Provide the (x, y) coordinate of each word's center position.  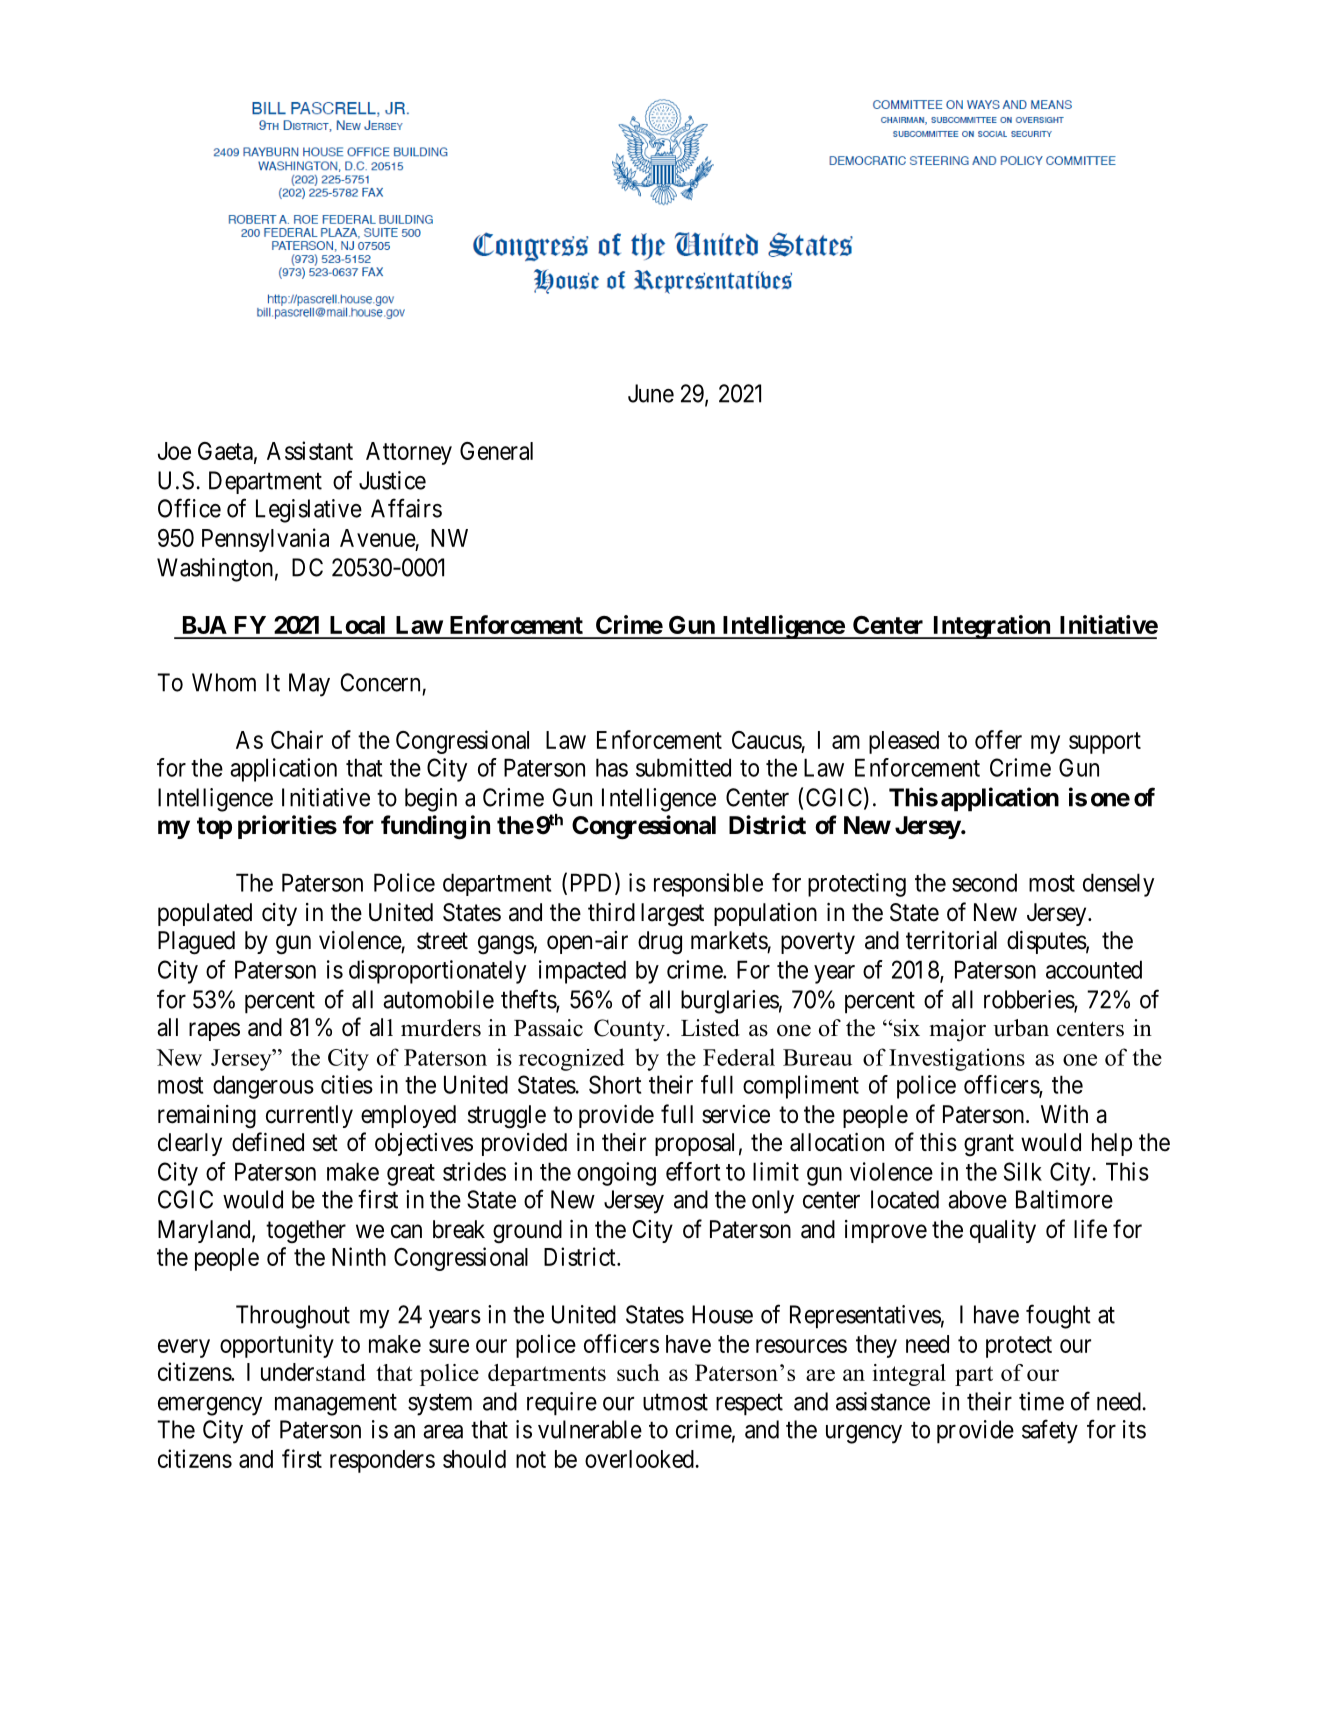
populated (205, 914)
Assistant (310, 450)
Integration (991, 627)
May (309, 685)
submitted (683, 767)
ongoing (616, 1174)
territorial (951, 940)
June (651, 393)
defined (268, 1142)
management (336, 1405)
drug (660, 943)
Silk (1023, 1171)
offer (998, 739)
